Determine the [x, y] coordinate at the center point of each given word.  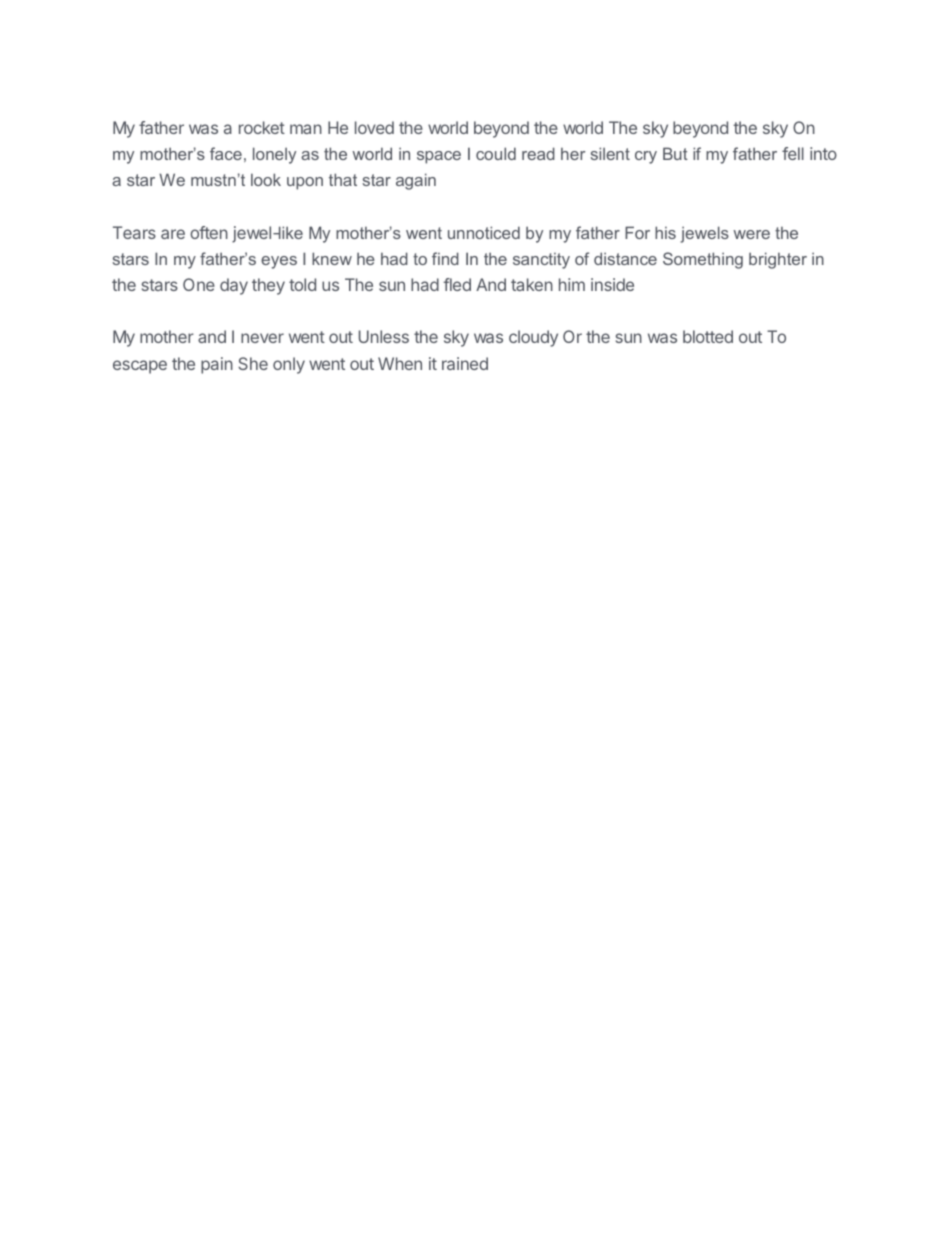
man [306, 129]
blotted [708, 336]
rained [465, 363]
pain [217, 365]
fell [793, 153]
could [496, 153]
